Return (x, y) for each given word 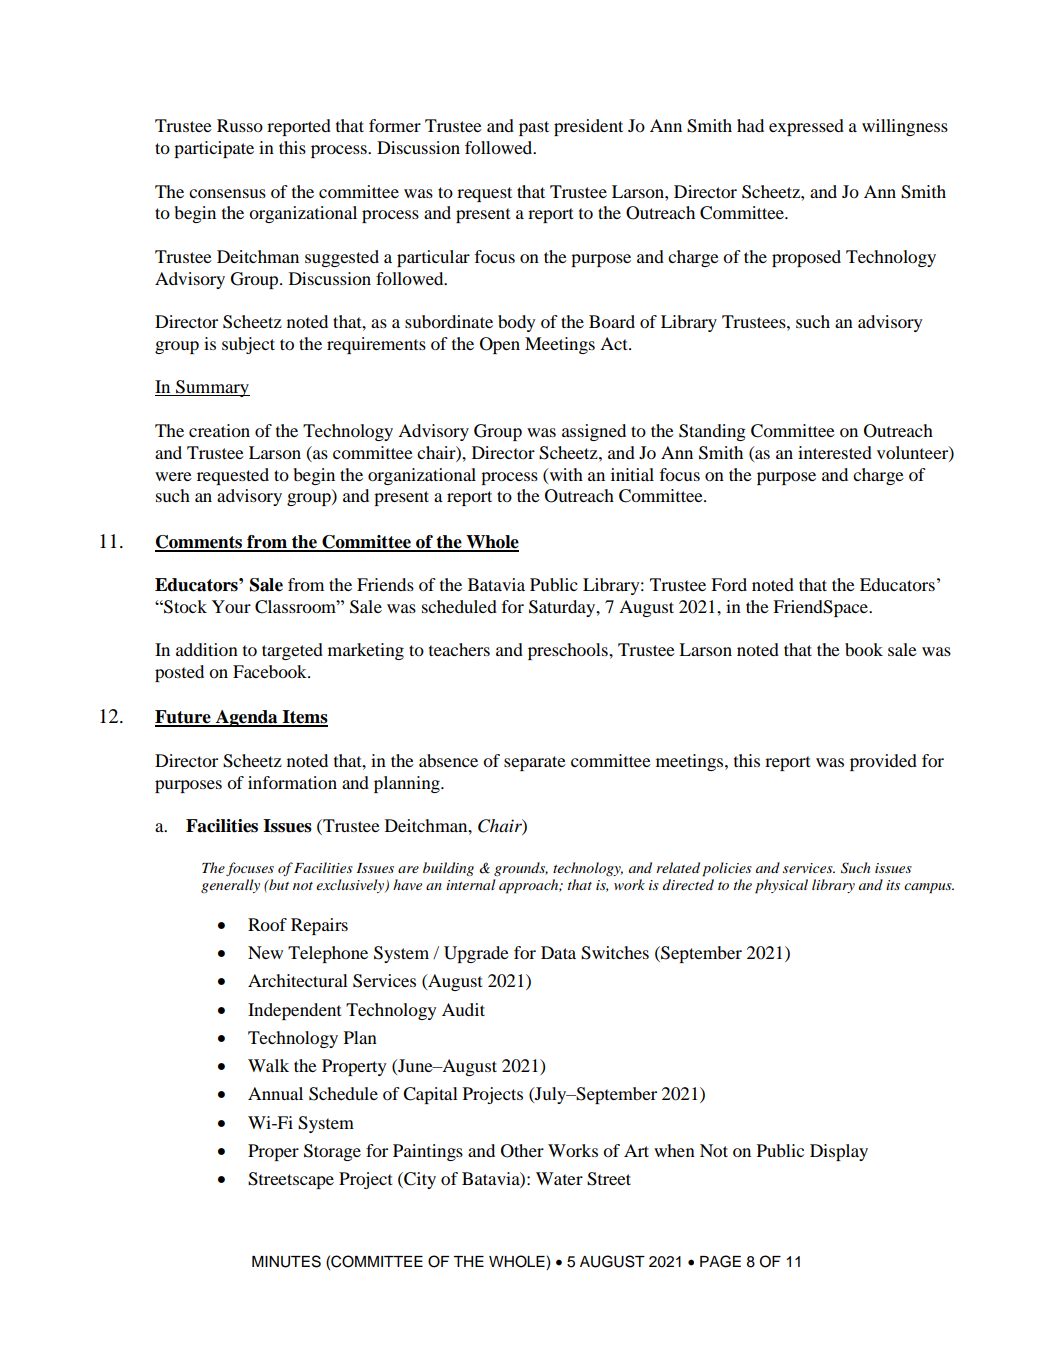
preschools (569, 651)
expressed (806, 127)
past (534, 128)
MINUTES (286, 1261)
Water (559, 1178)
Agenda (246, 718)
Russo (240, 125)
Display (839, 1152)
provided (883, 762)
